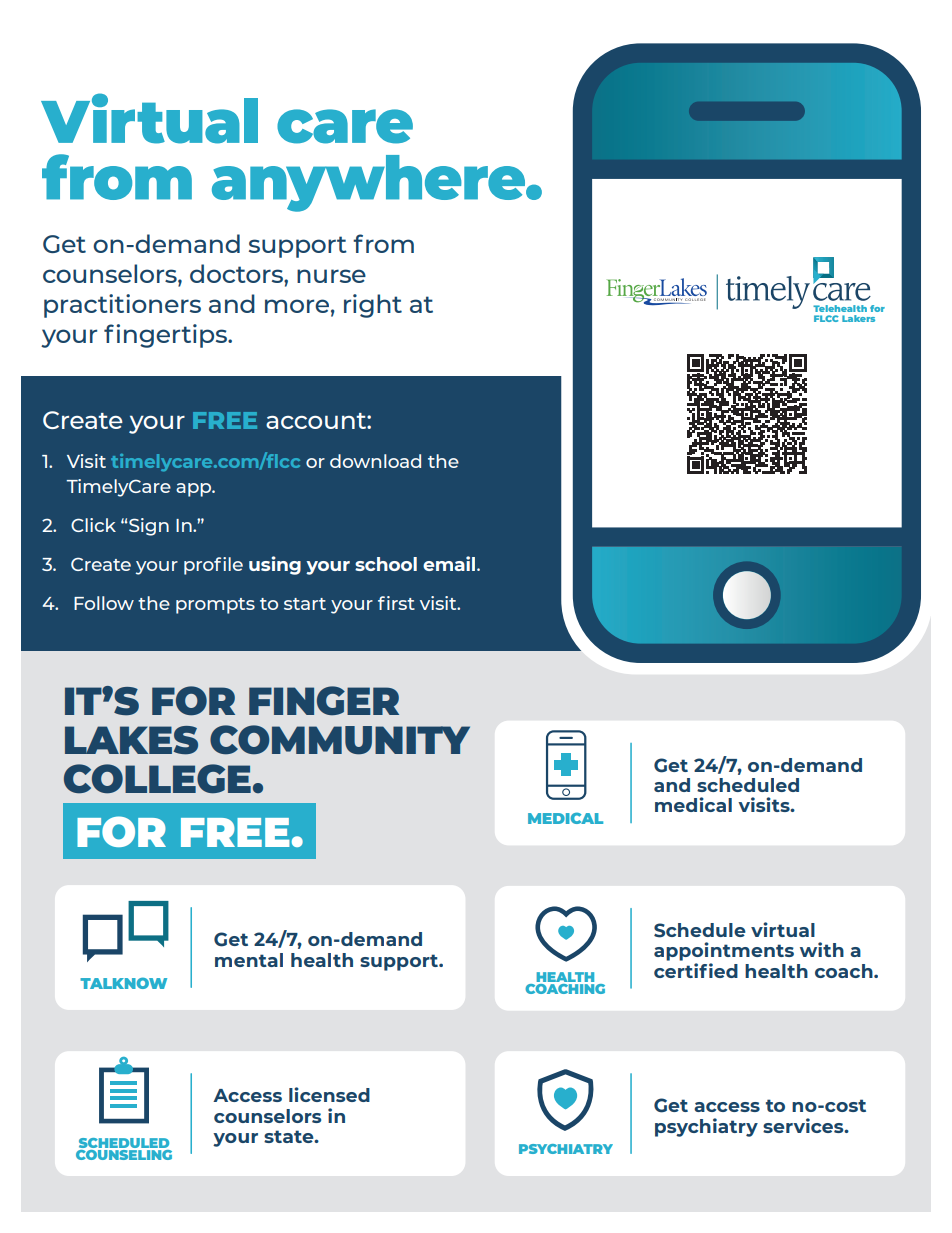  What do you see at coordinates (373, 306) in the screenshot?
I see `right` at bounding box center [373, 306].
